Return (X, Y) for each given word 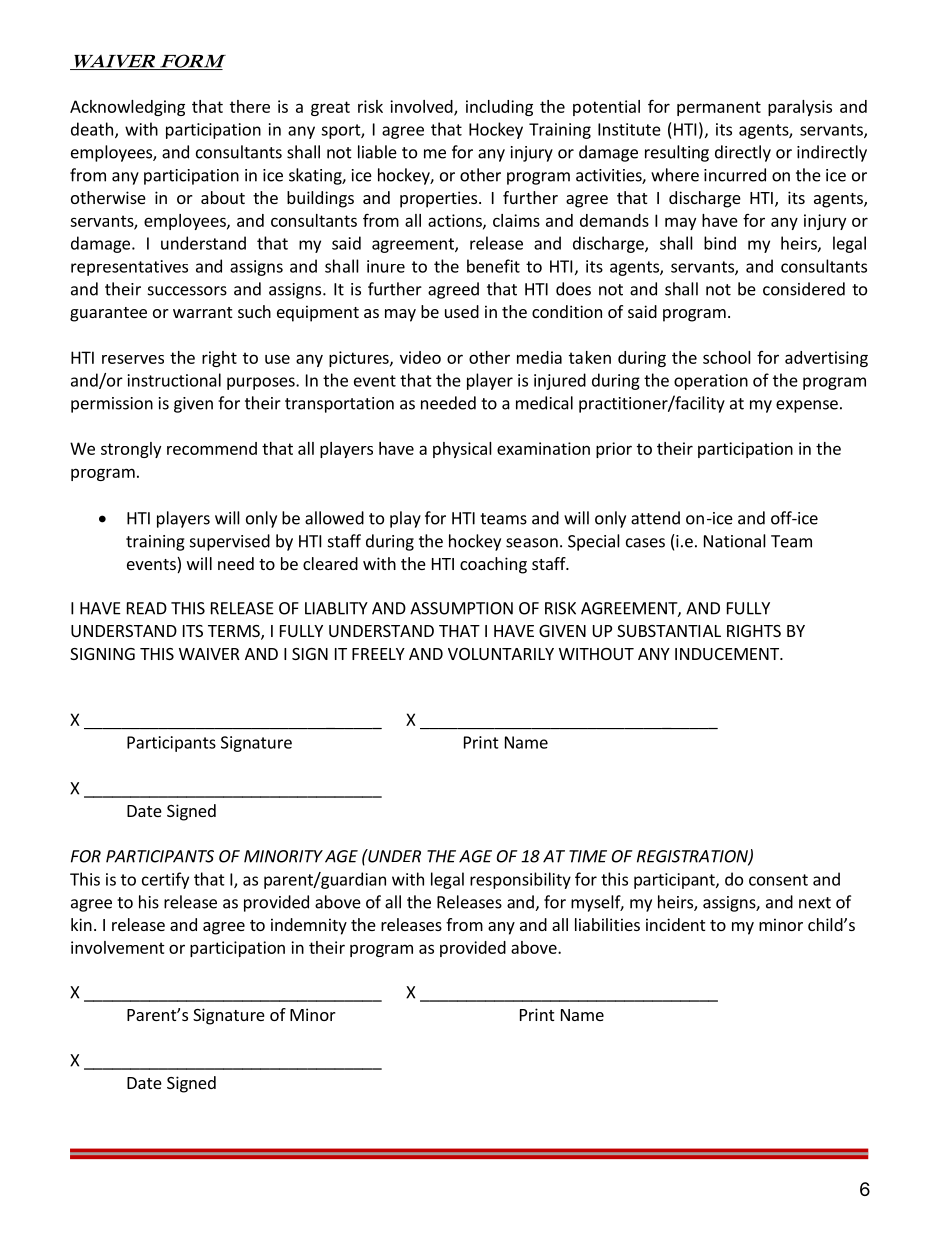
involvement (118, 947)
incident (675, 924)
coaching (493, 565)
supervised (230, 542)
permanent (719, 108)
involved (422, 107)
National (735, 541)
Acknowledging (127, 108)
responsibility (520, 880)
